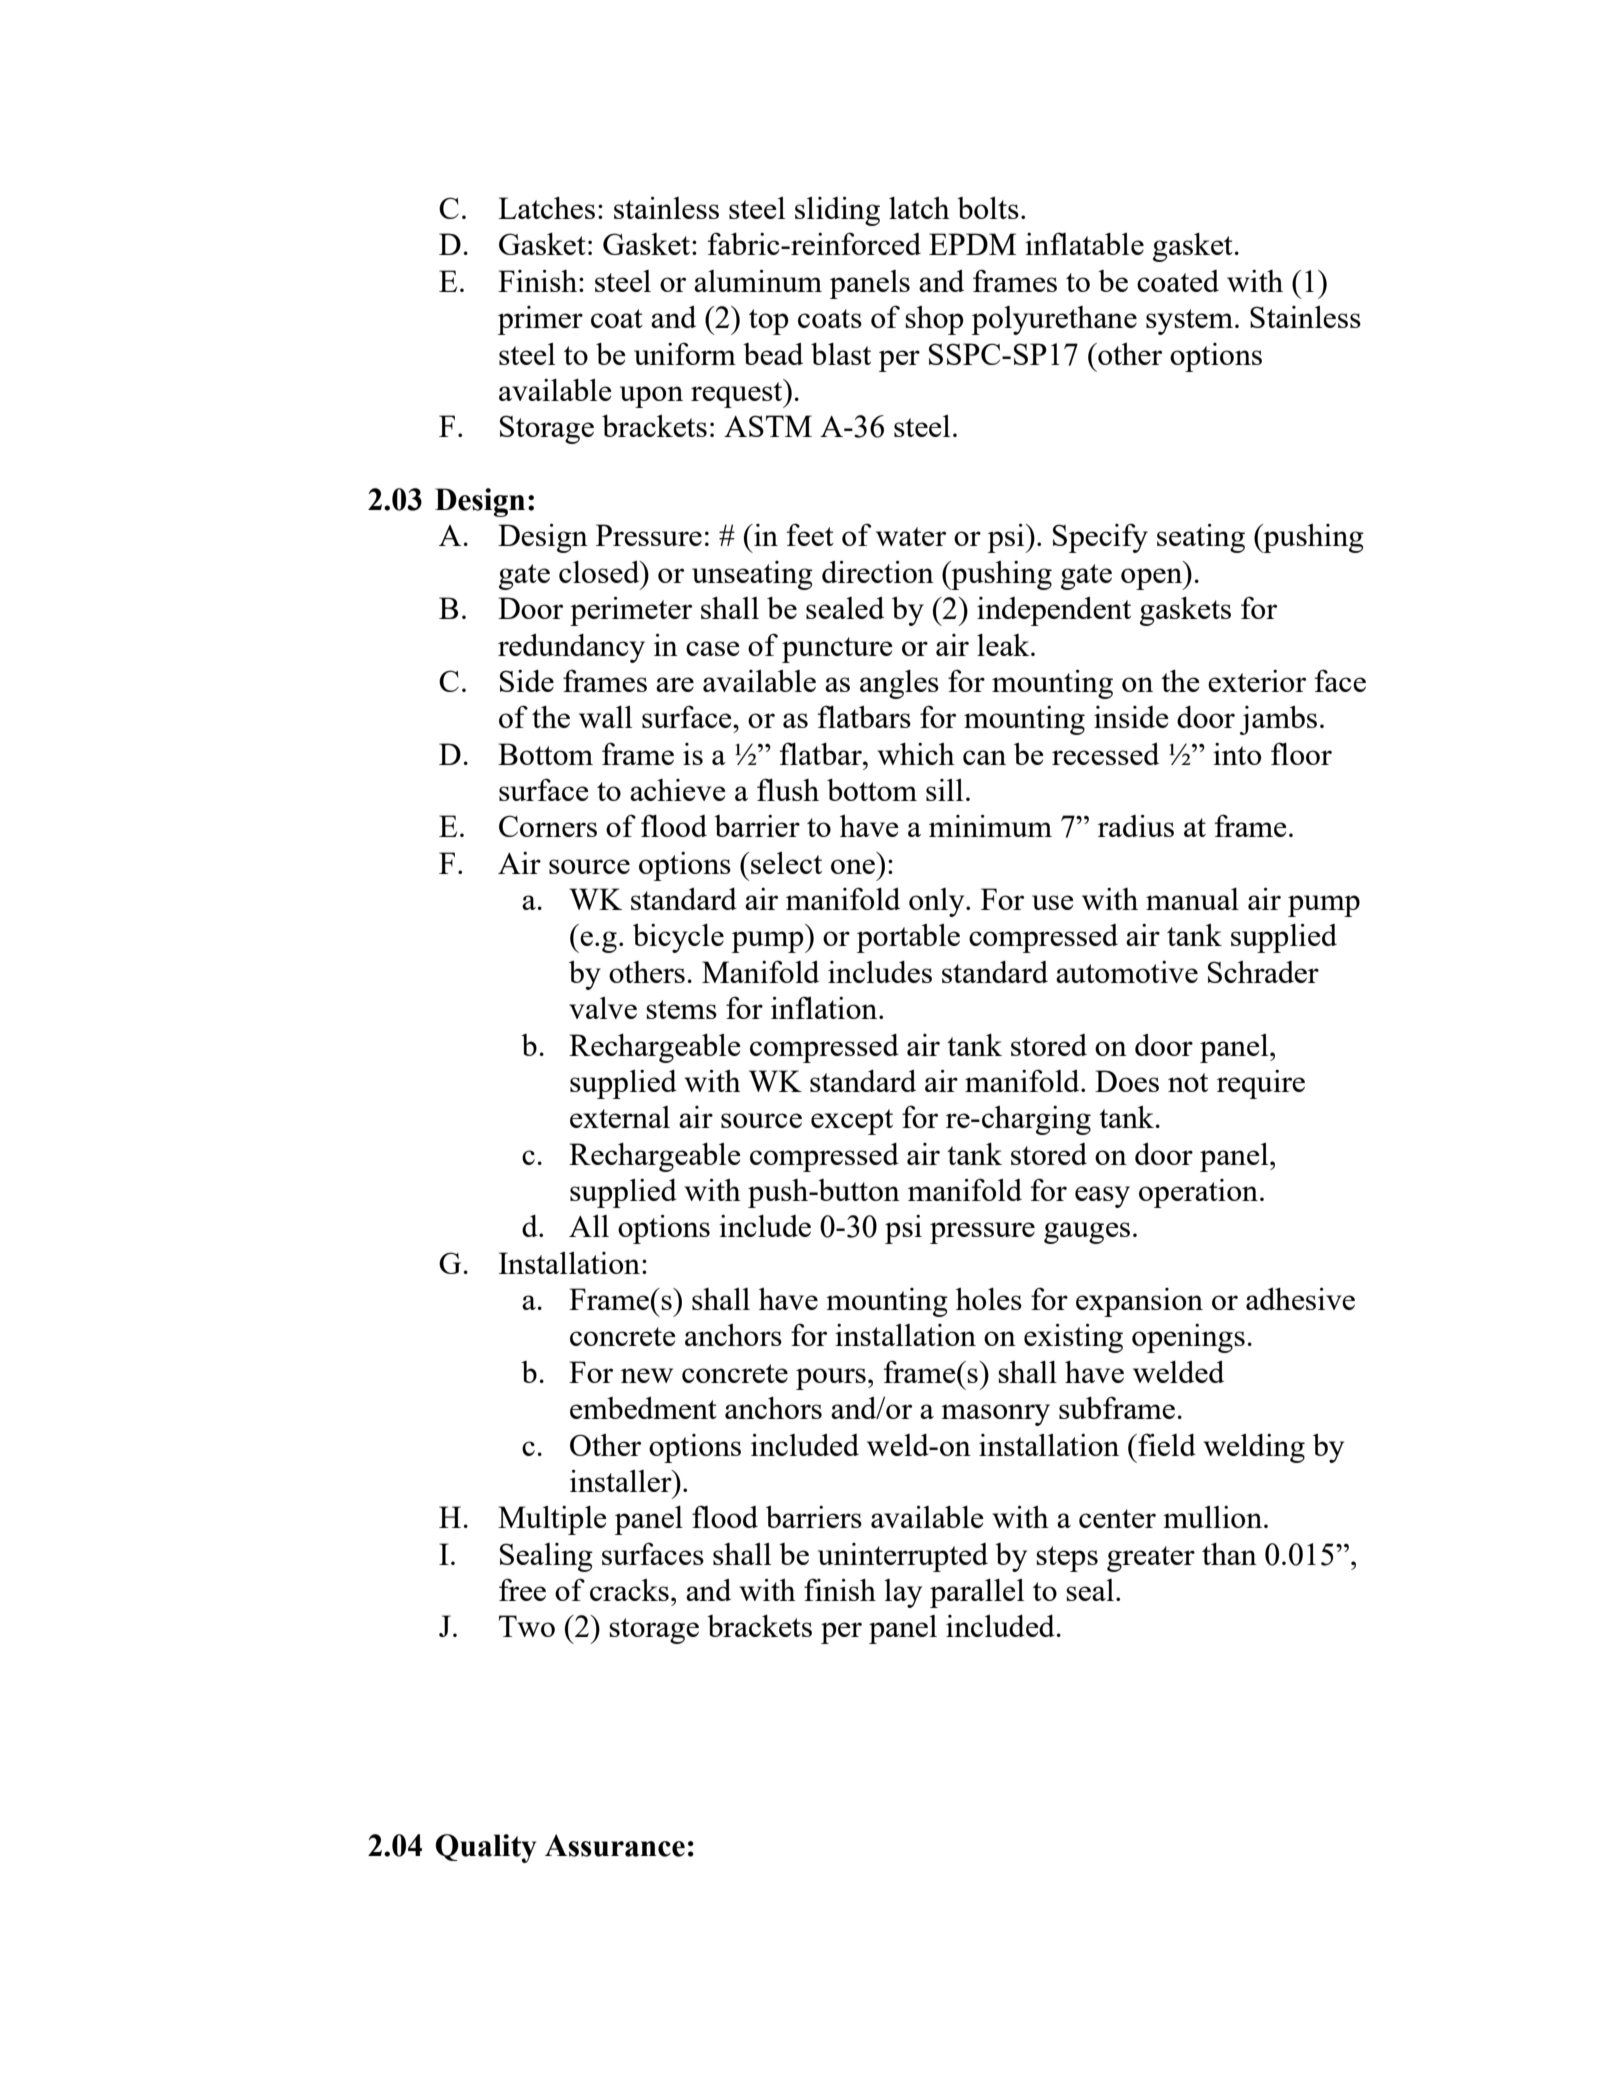  Describe the element at coordinates (1257, 681) in the screenshot. I see `exterior` at that location.
